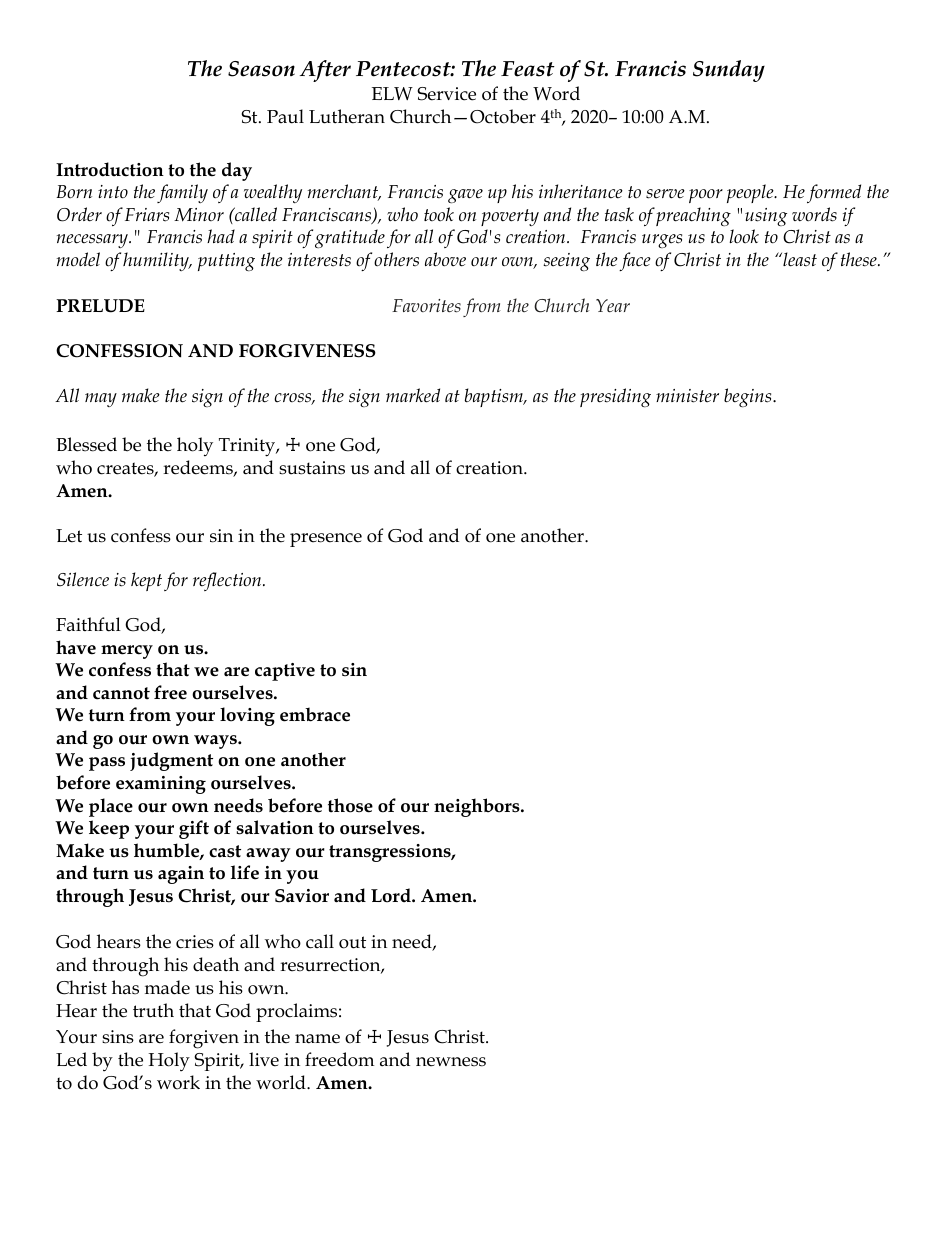  What do you see at coordinates (171, 761) in the screenshot?
I see `judgment` at bounding box center [171, 761].
